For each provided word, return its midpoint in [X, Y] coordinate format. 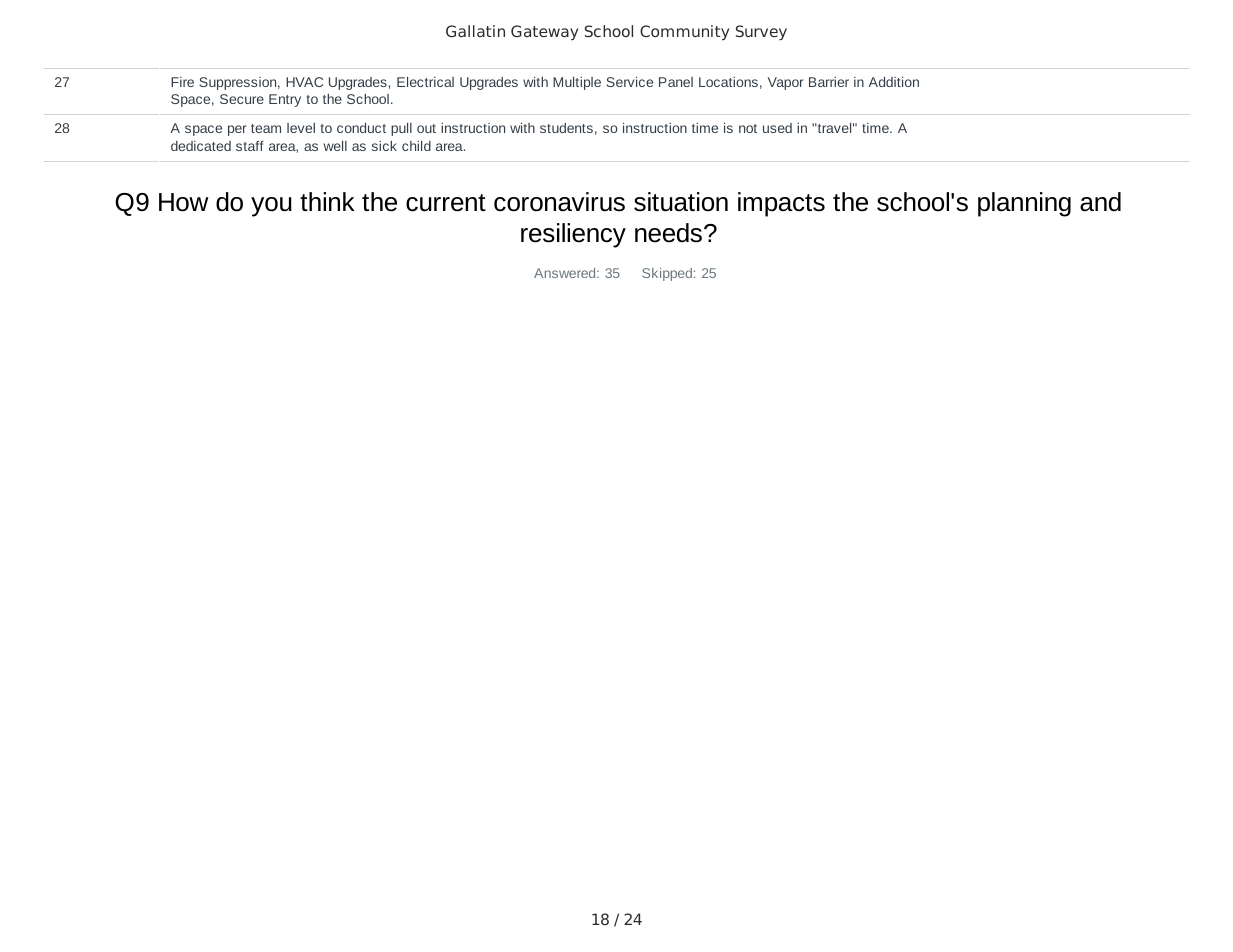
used [777, 128]
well [335, 146]
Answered [566, 273]
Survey [761, 32]
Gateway [544, 33]
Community [684, 33]
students [566, 128]
